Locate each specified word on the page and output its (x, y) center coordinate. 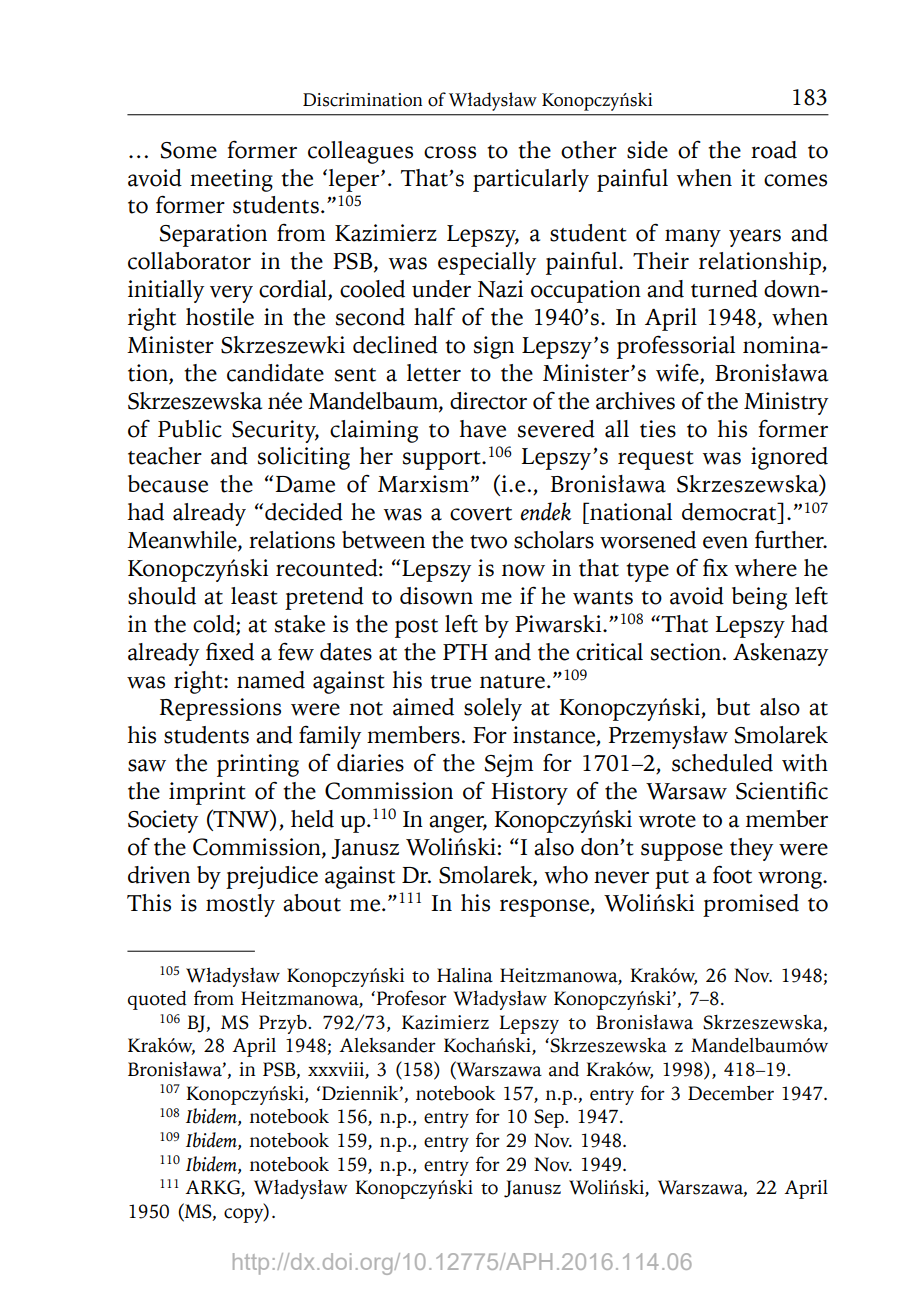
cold (215, 625)
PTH (465, 652)
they (751, 849)
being (759, 598)
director (488, 401)
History (529, 793)
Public (190, 429)
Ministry (786, 403)
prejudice (272, 877)
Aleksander (387, 1045)
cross (450, 152)
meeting (231, 180)
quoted (157, 1000)
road (774, 150)
